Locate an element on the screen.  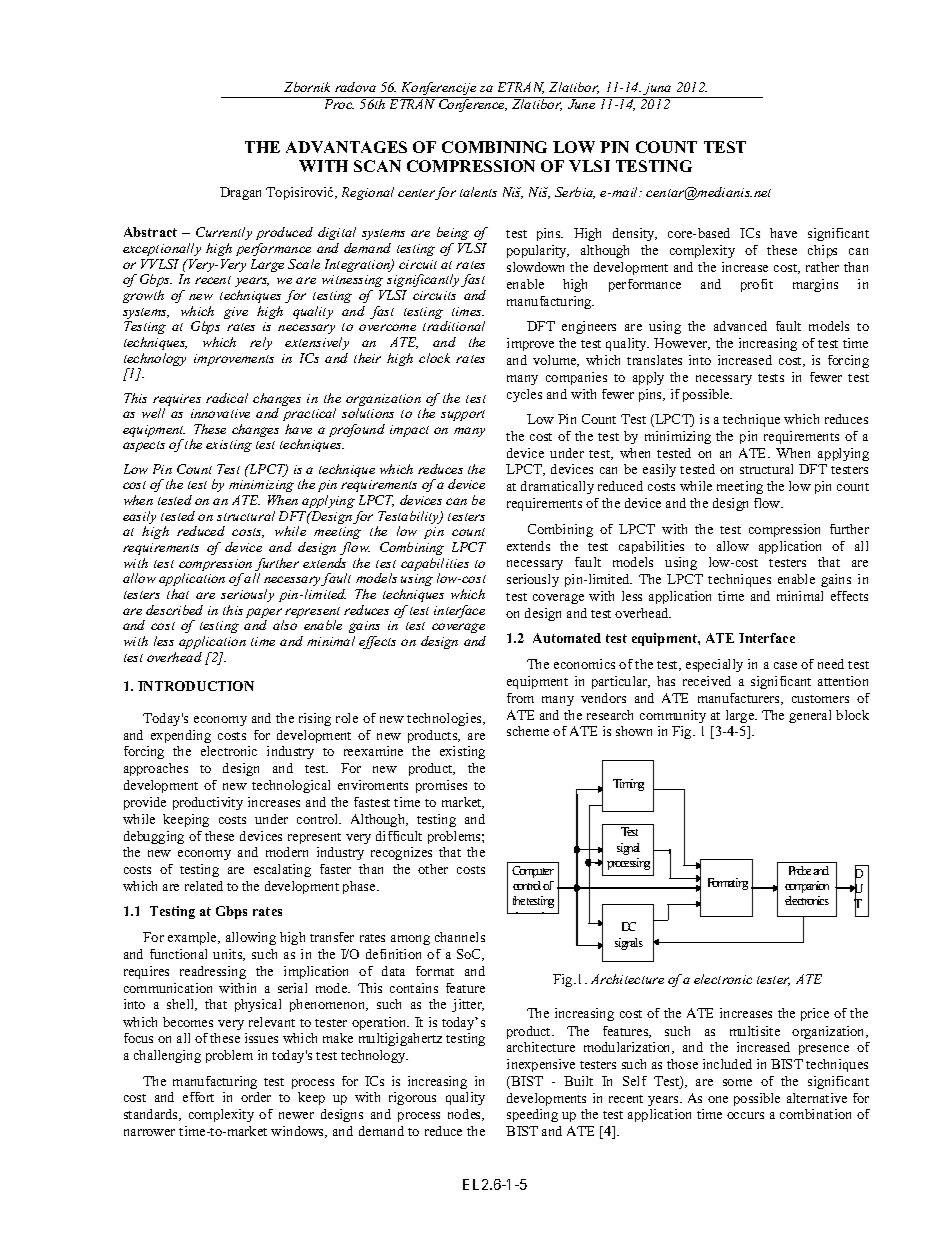
general is located at coordinates (810, 716).
